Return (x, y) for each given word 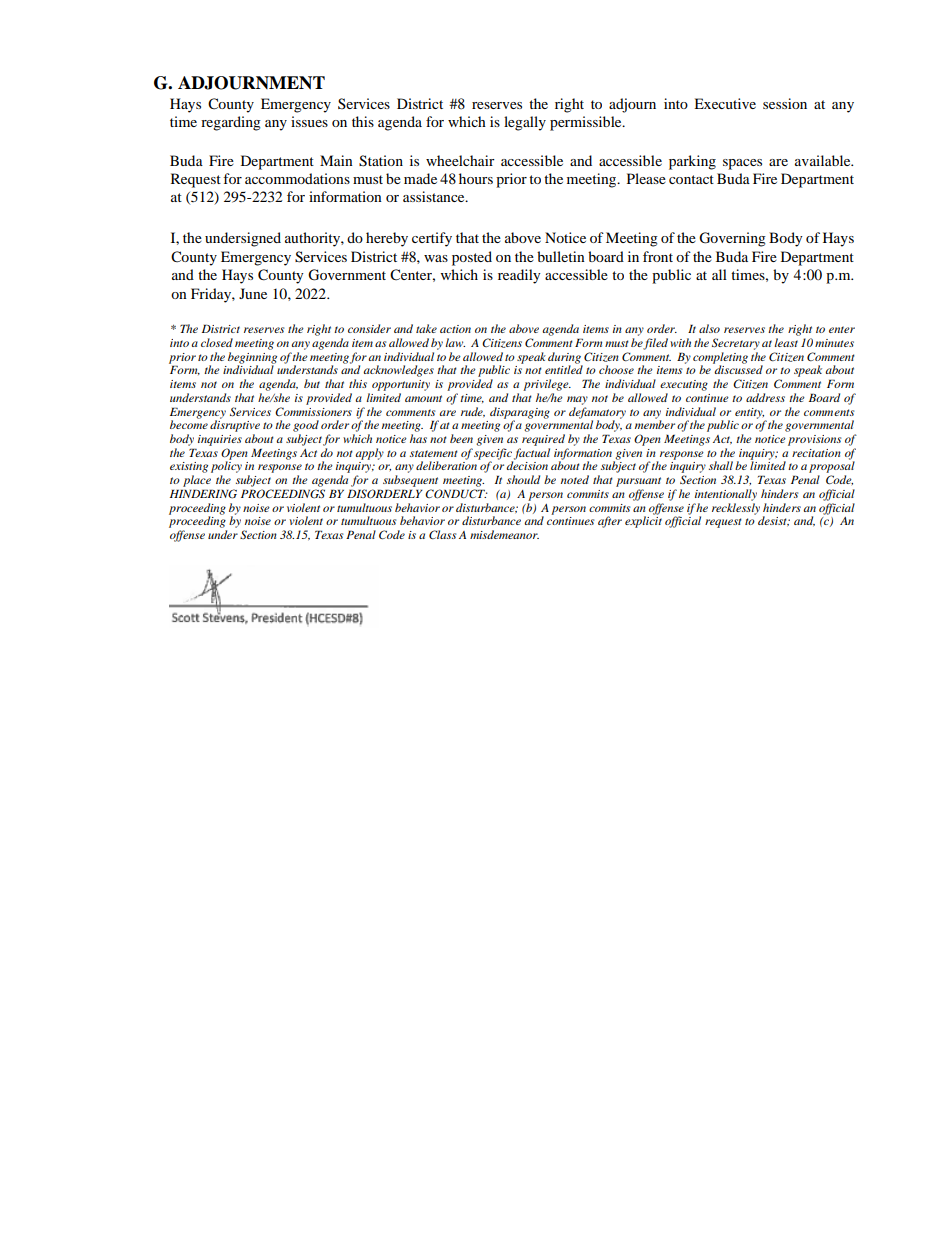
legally (525, 123)
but (312, 383)
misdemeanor (504, 534)
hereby (387, 239)
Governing (732, 239)
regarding (231, 123)
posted (472, 258)
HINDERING (203, 494)
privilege (547, 385)
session (785, 103)
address (765, 397)
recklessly (736, 509)
